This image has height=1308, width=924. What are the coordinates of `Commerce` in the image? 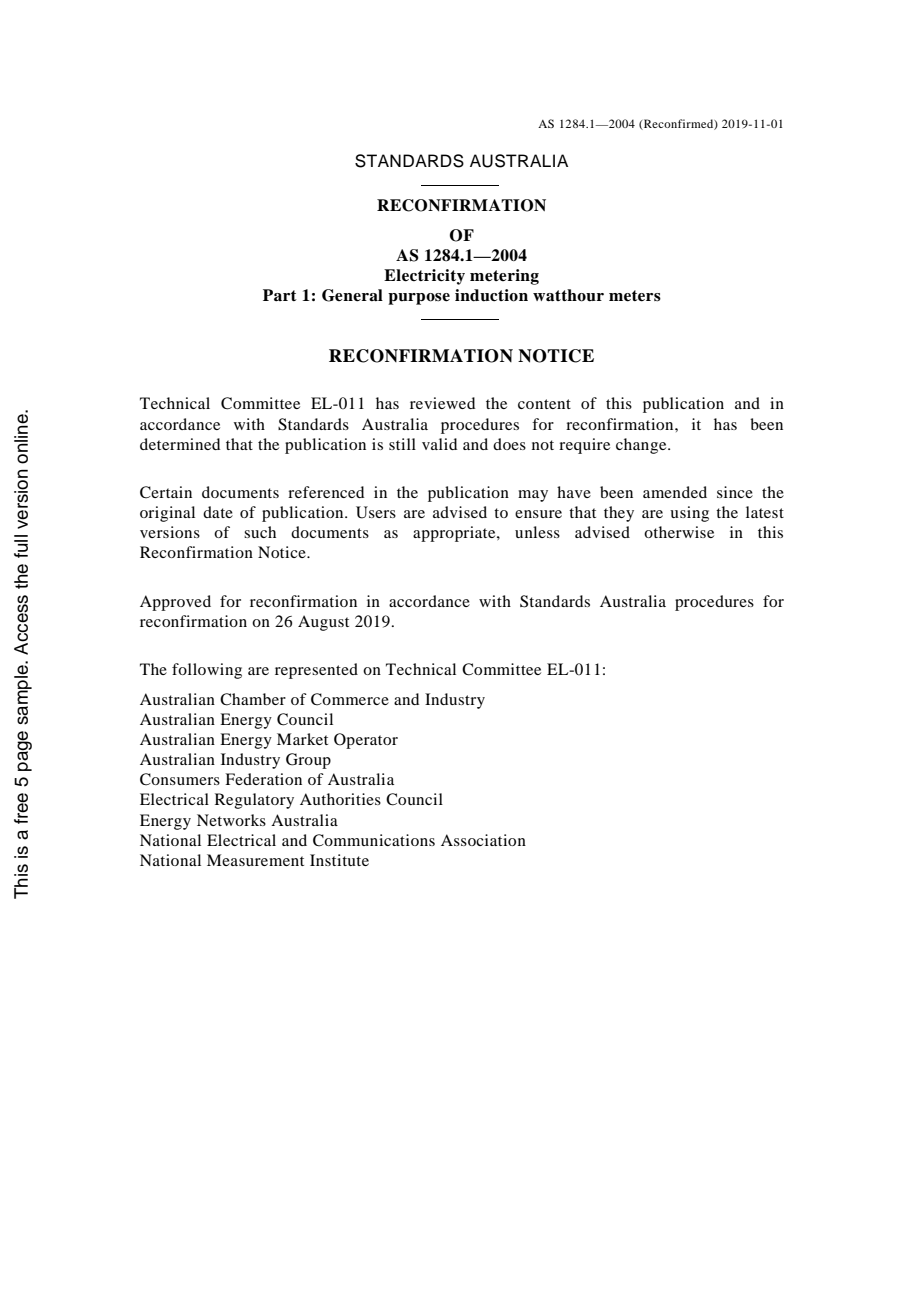 It's located at (350, 699).
